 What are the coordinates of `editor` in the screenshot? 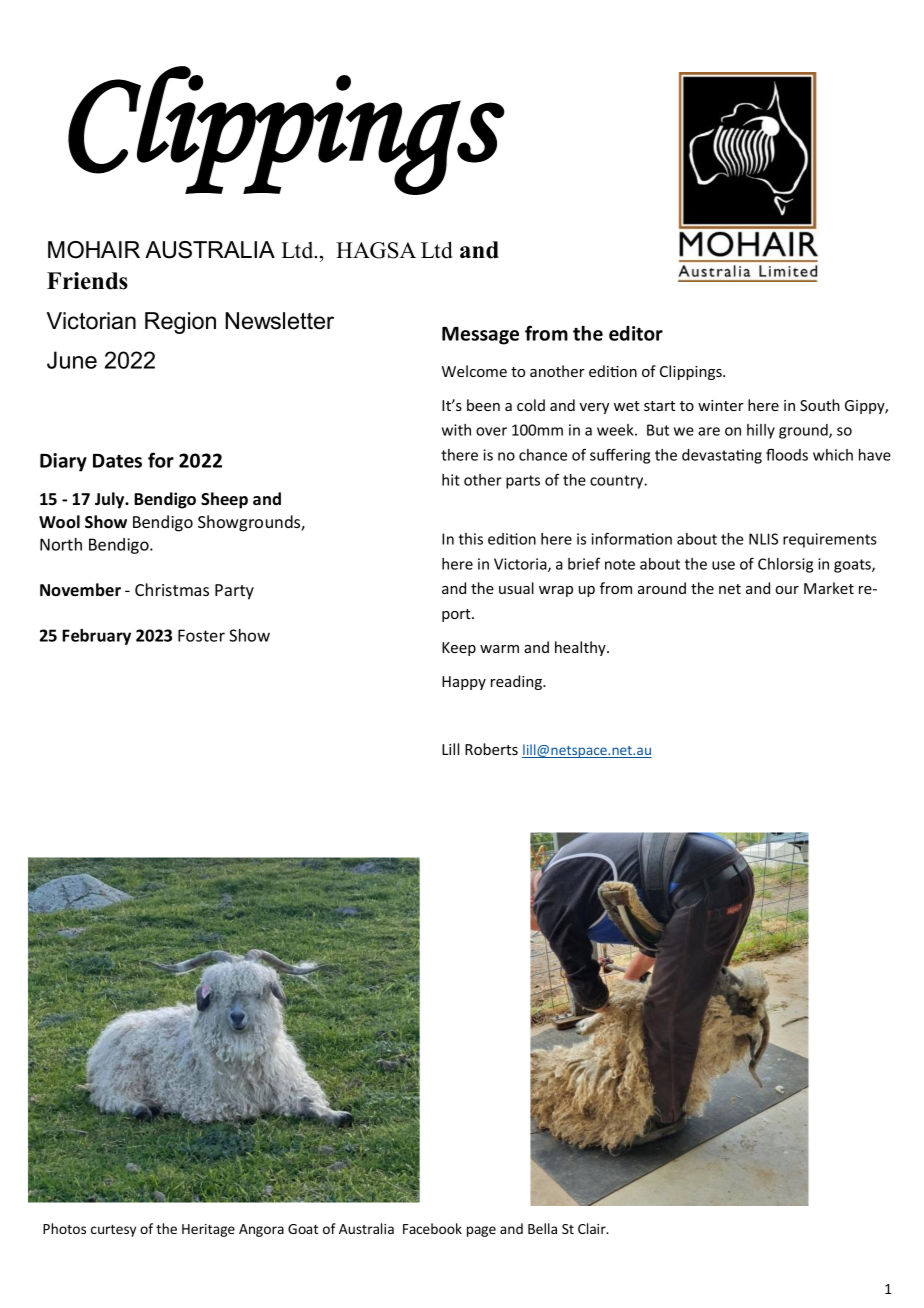 It's located at (636, 333).
